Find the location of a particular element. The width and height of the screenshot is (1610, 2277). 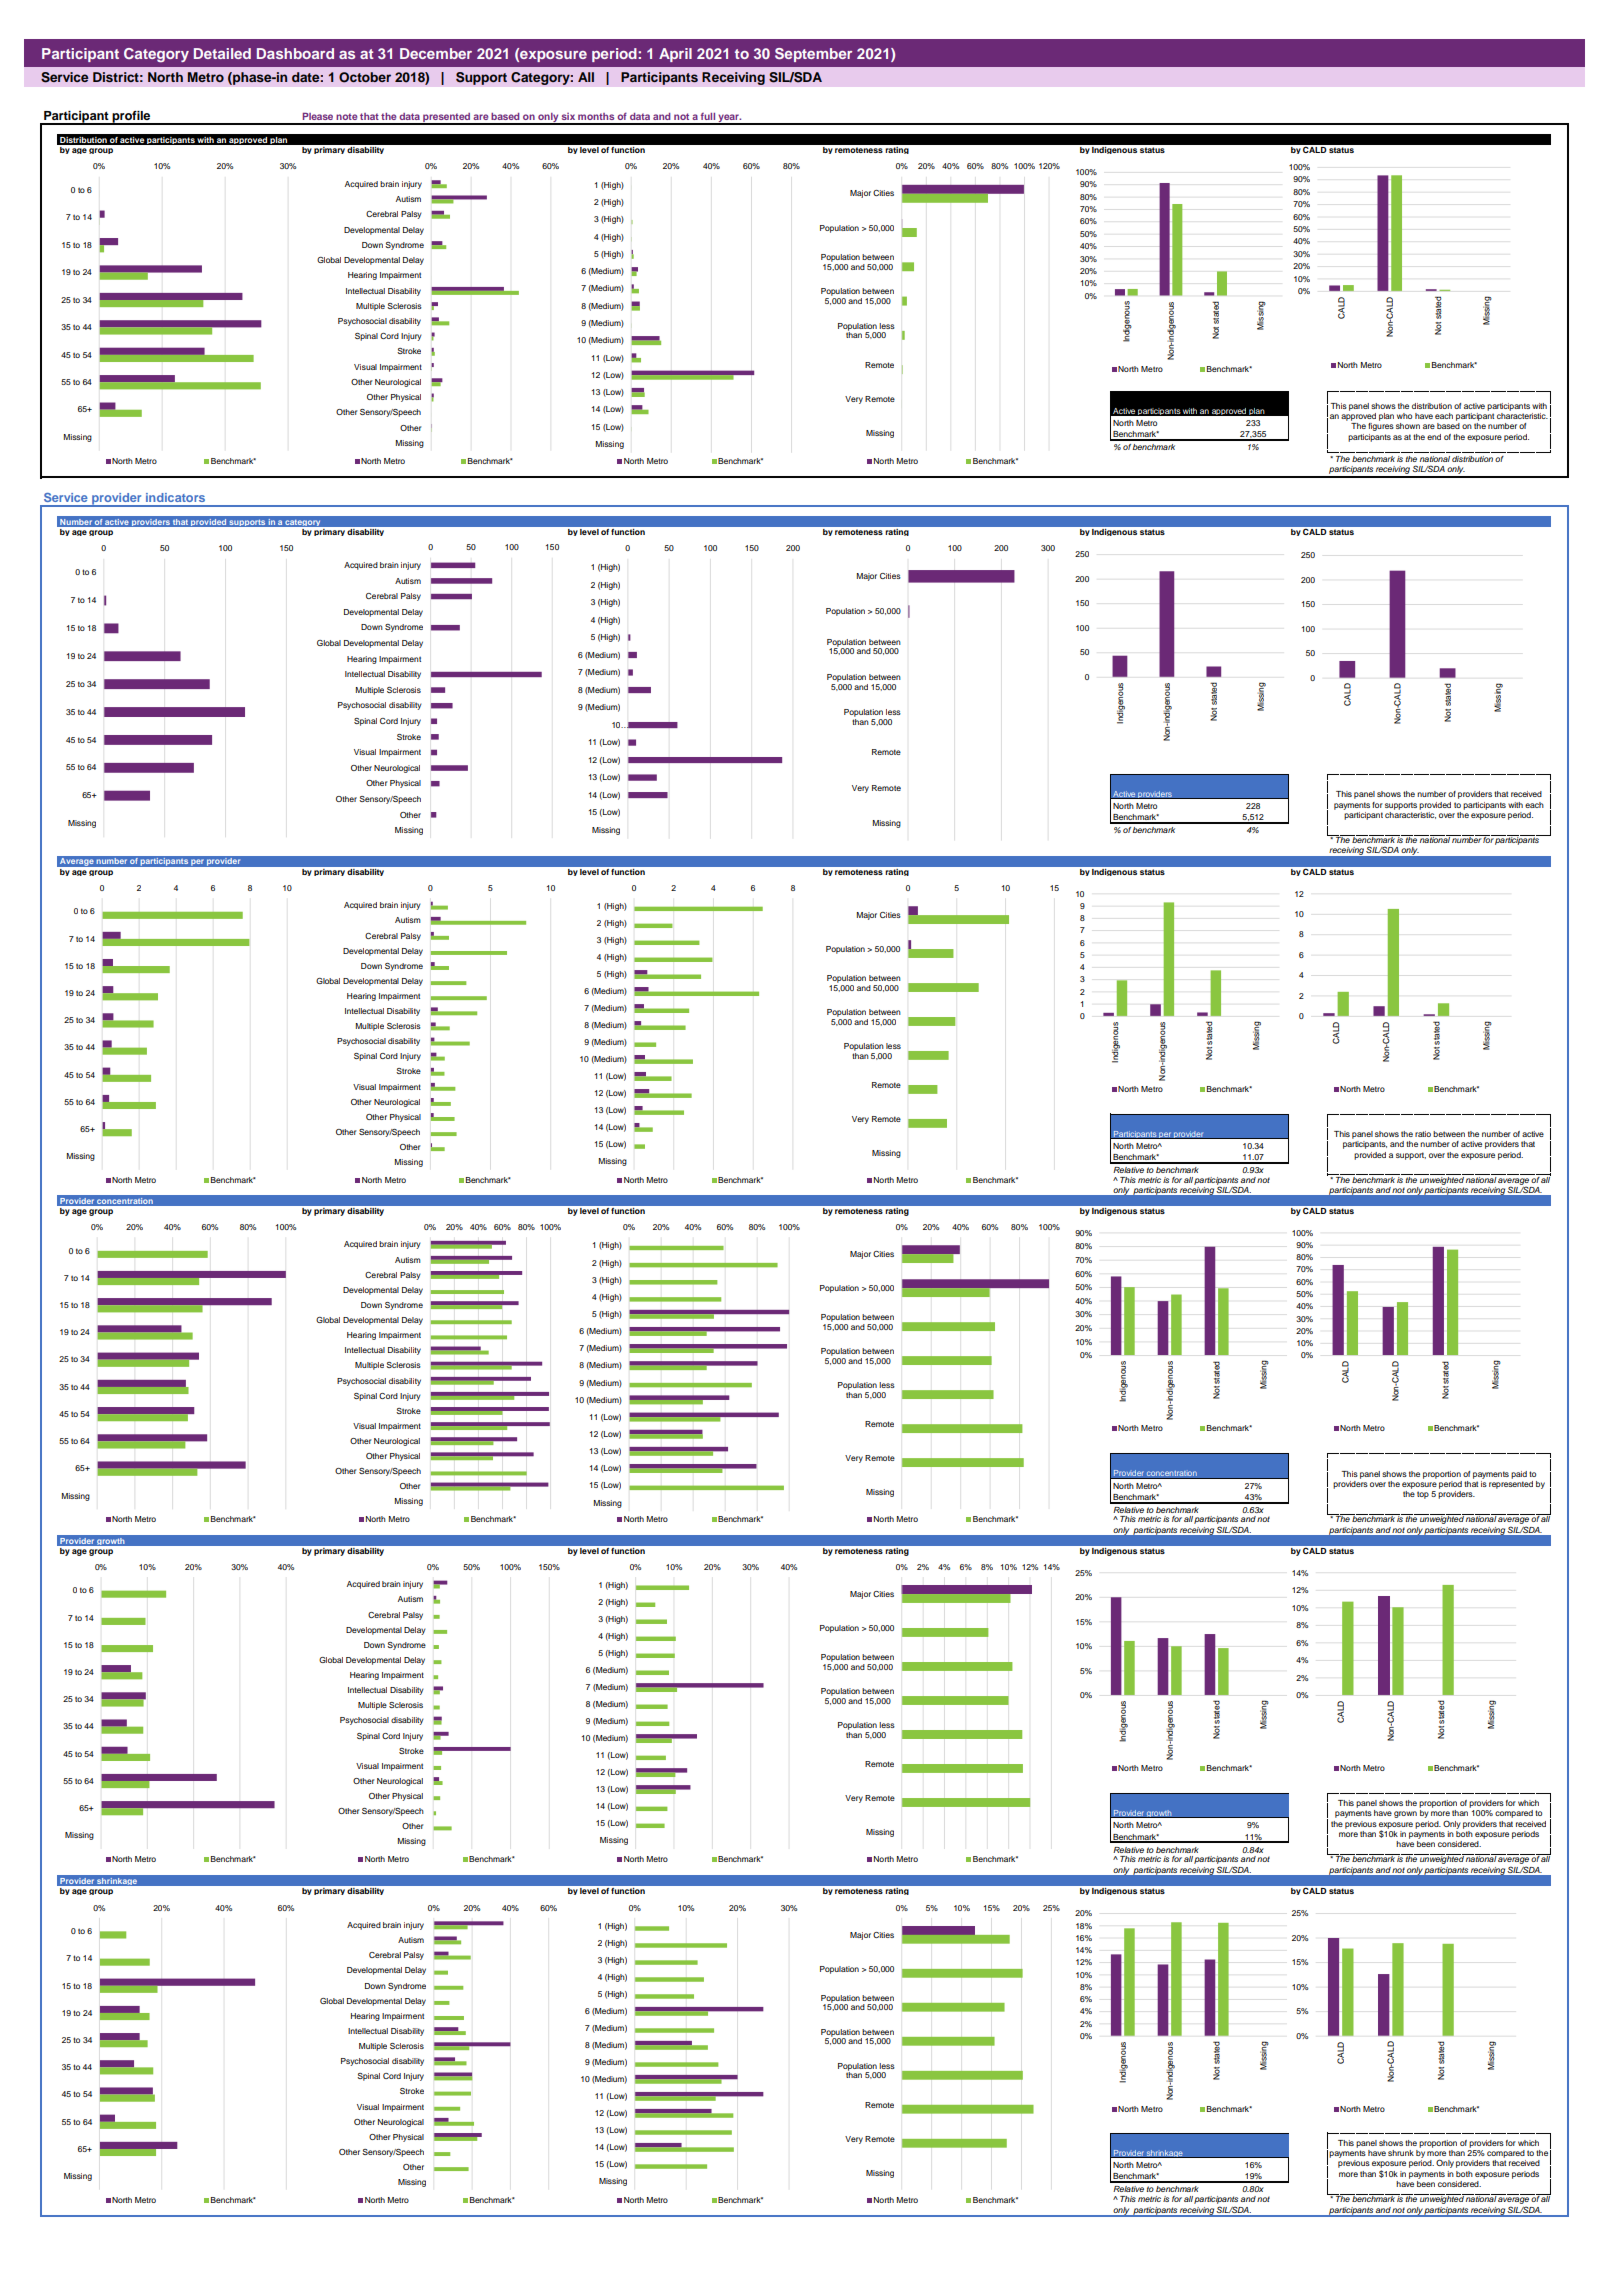

note is located at coordinates (346, 116).
